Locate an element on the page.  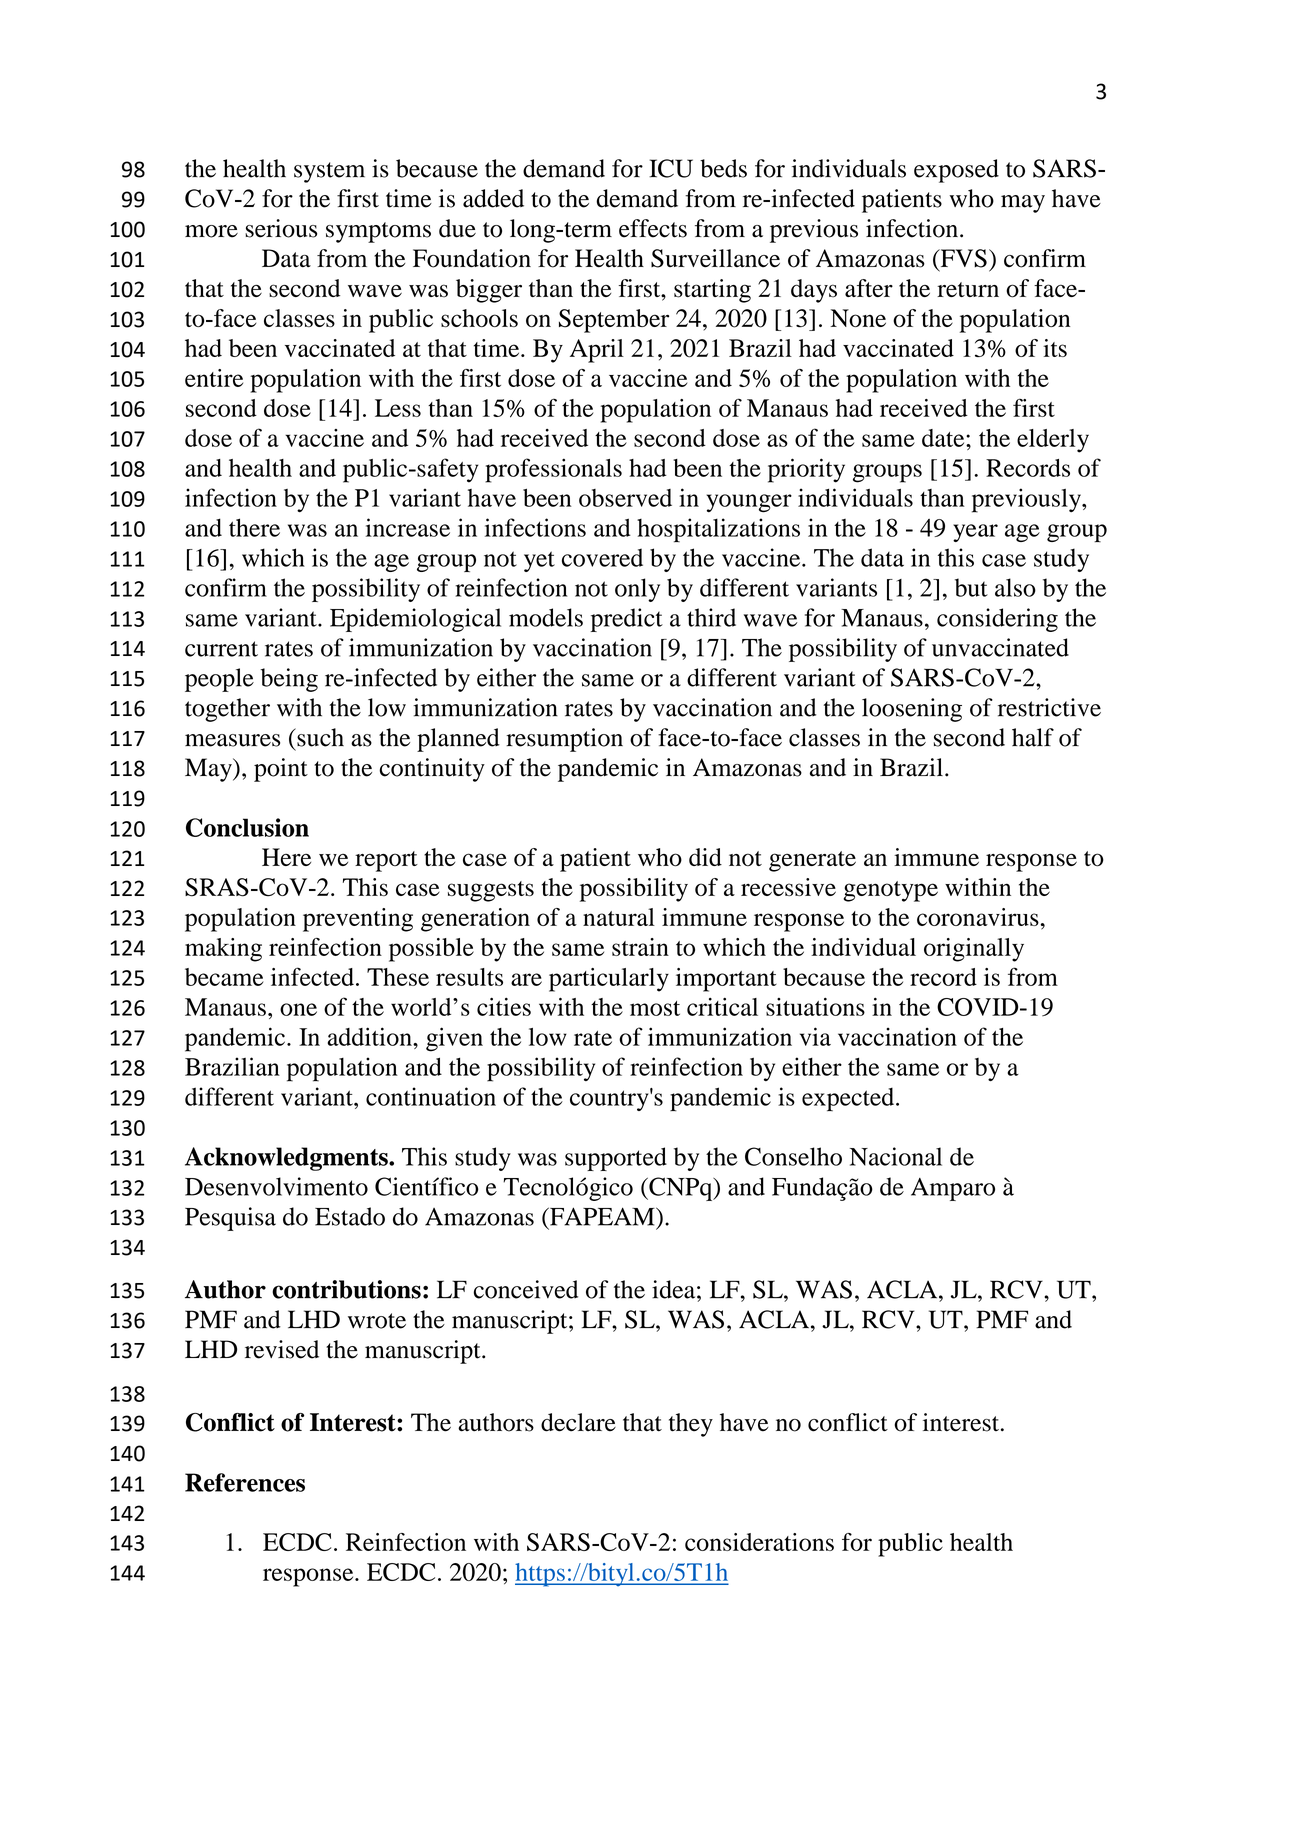
Acknowledgments is located at coordinates (287, 1159).
